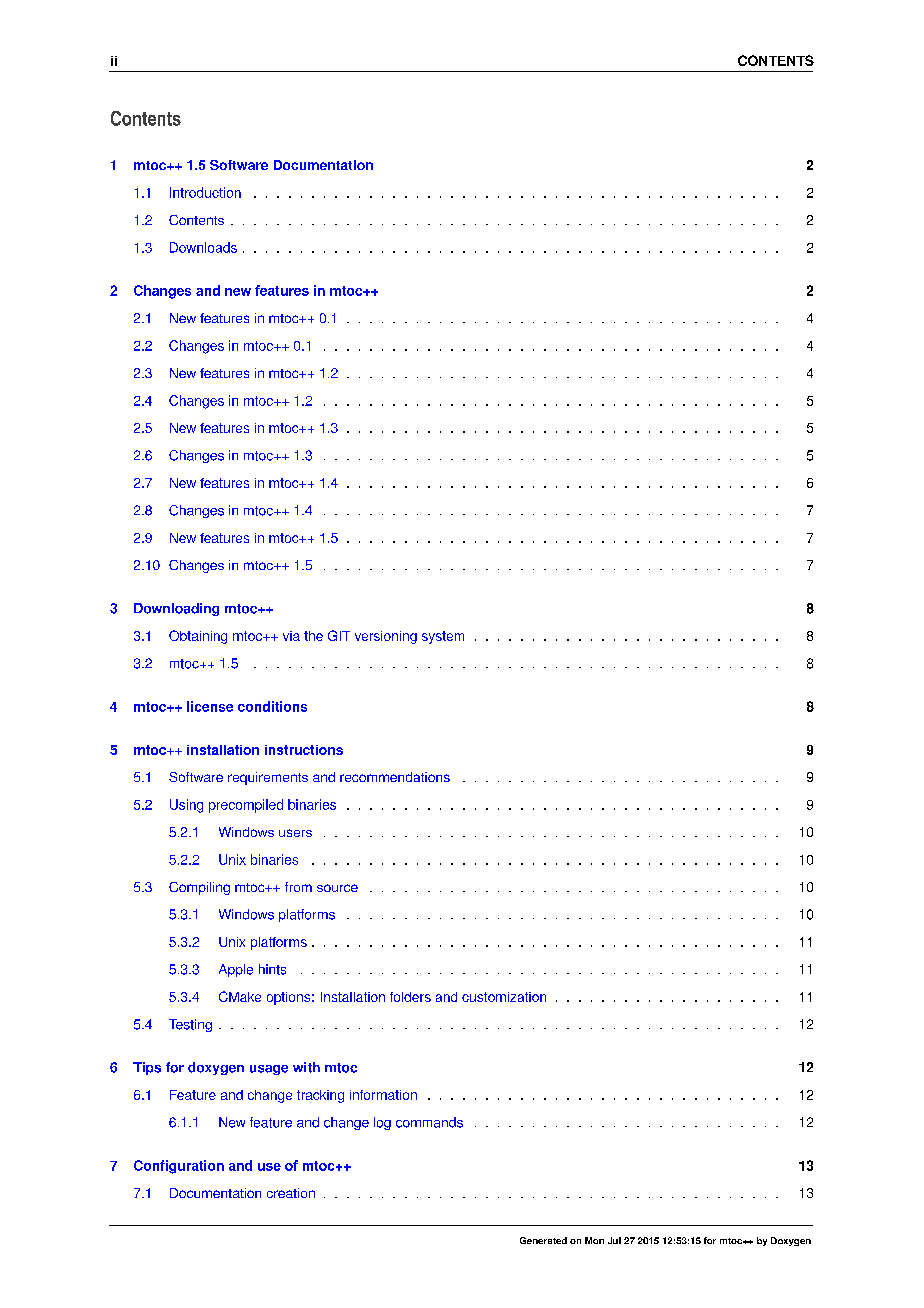 This document has width=924, height=1308. Describe the element at coordinates (410, 997) in the document. I see `folders` at that location.
